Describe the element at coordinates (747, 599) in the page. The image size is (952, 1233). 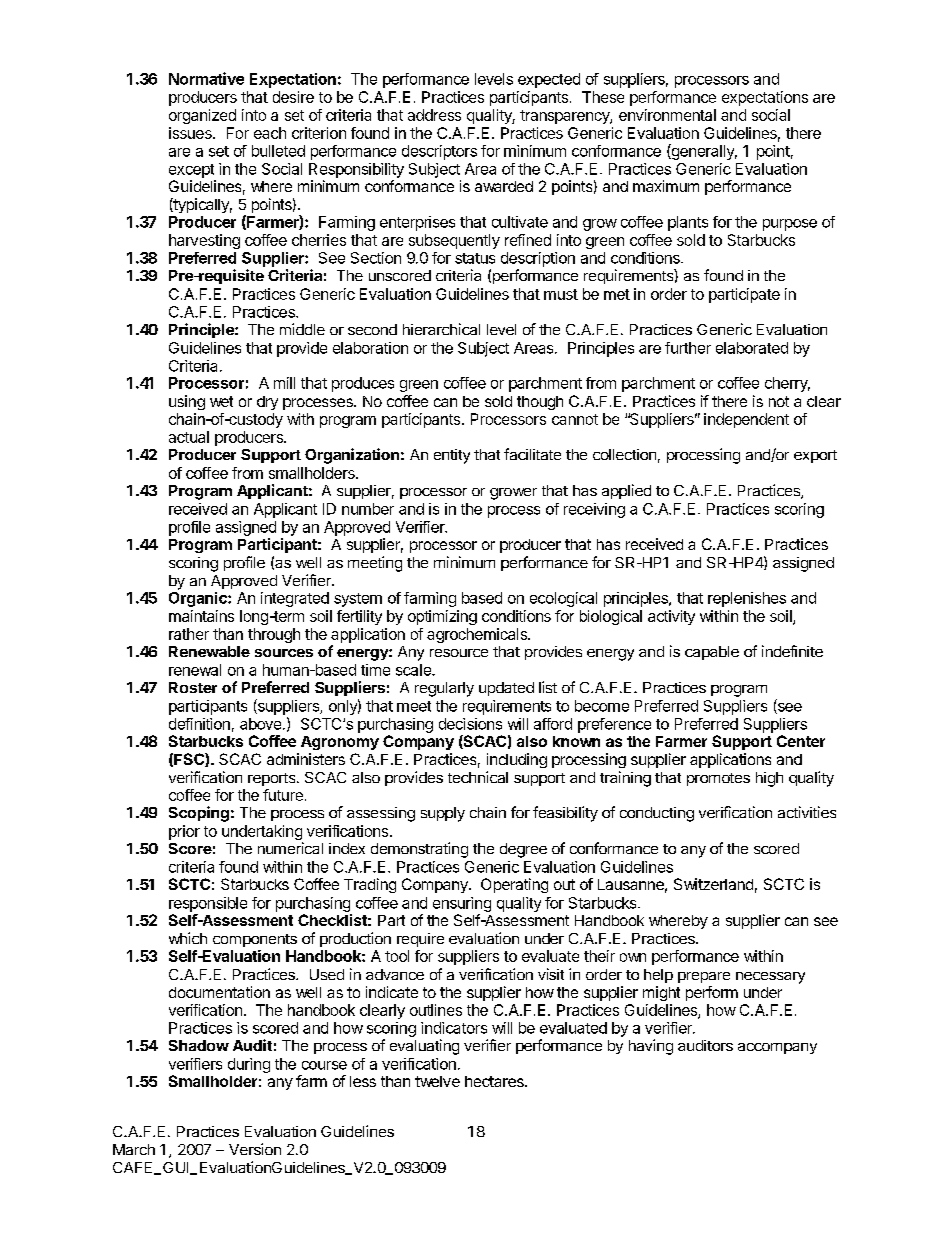
I see `replenishes` at that location.
